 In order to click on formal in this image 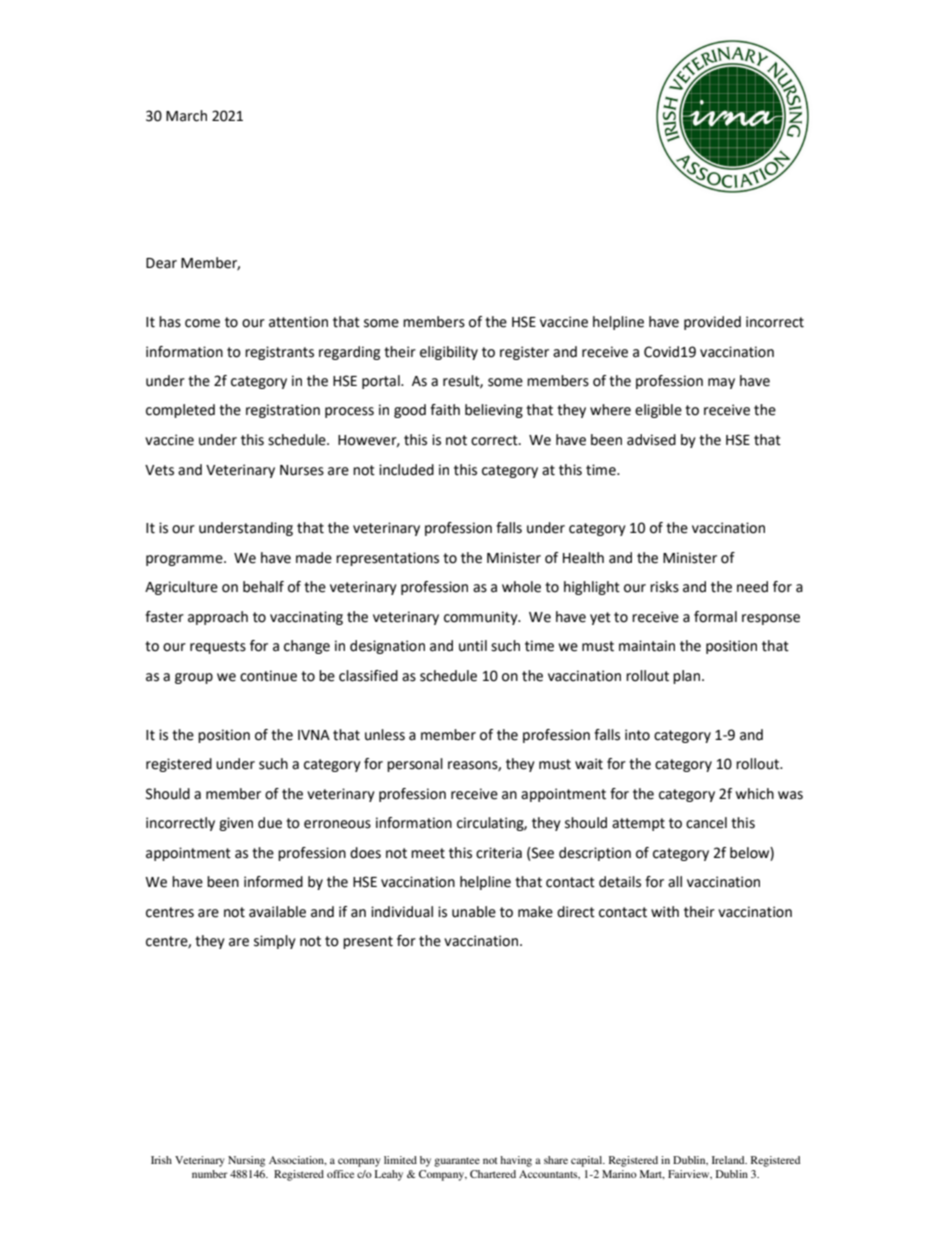, I will do `click(715, 617)`.
